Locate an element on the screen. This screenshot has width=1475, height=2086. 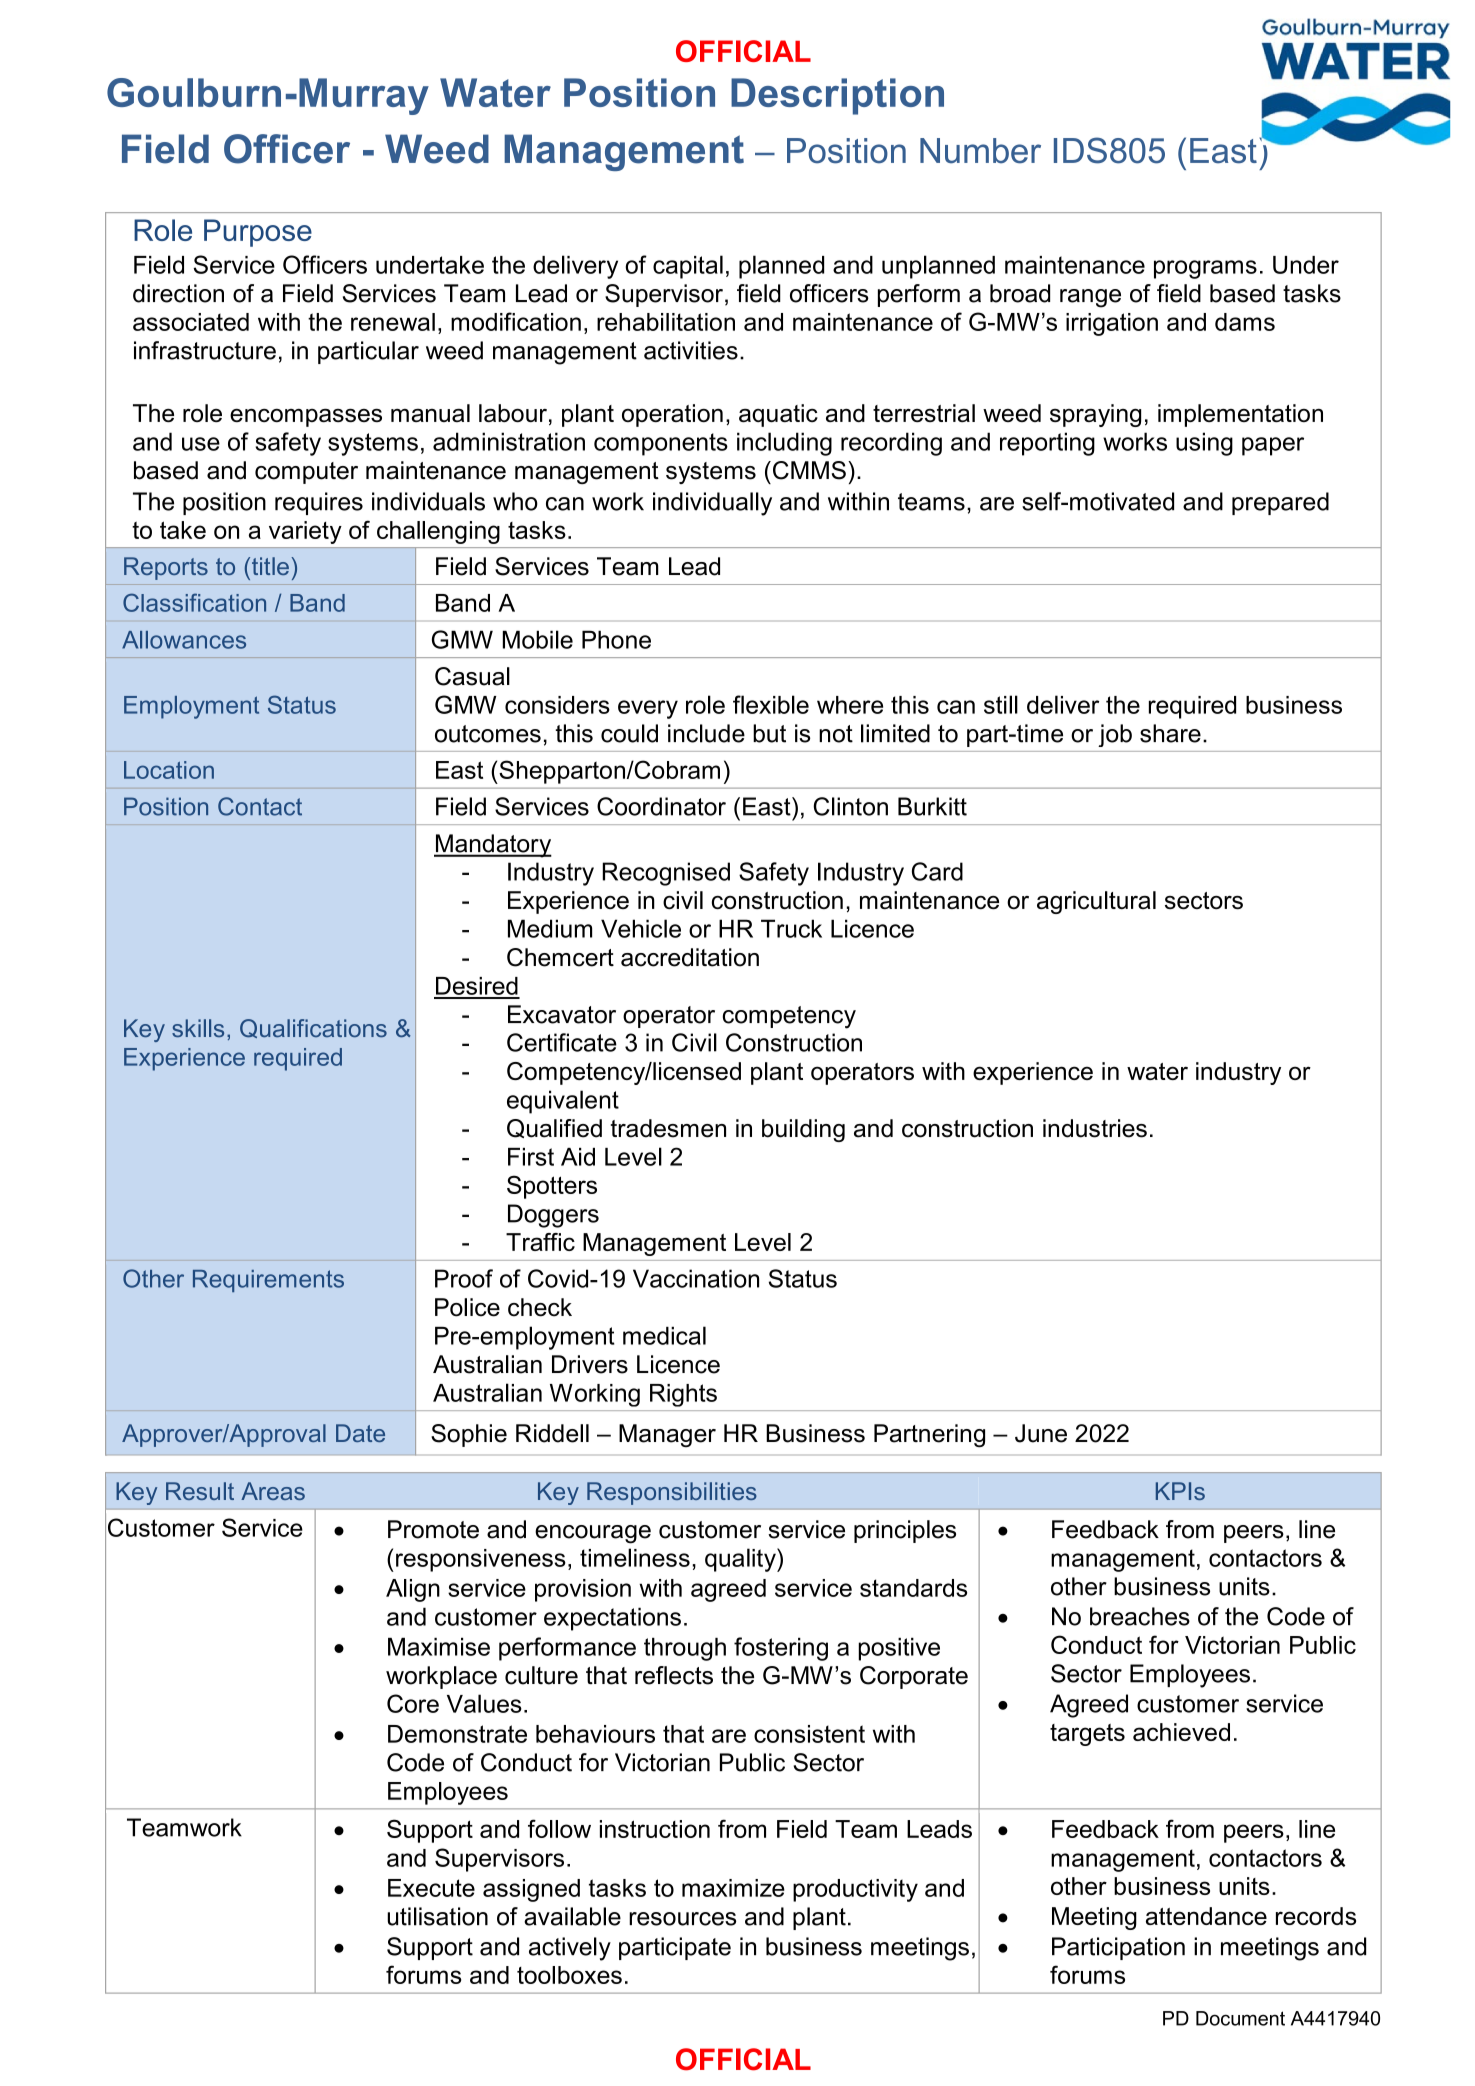
but is located at coordinates (769, 733).
